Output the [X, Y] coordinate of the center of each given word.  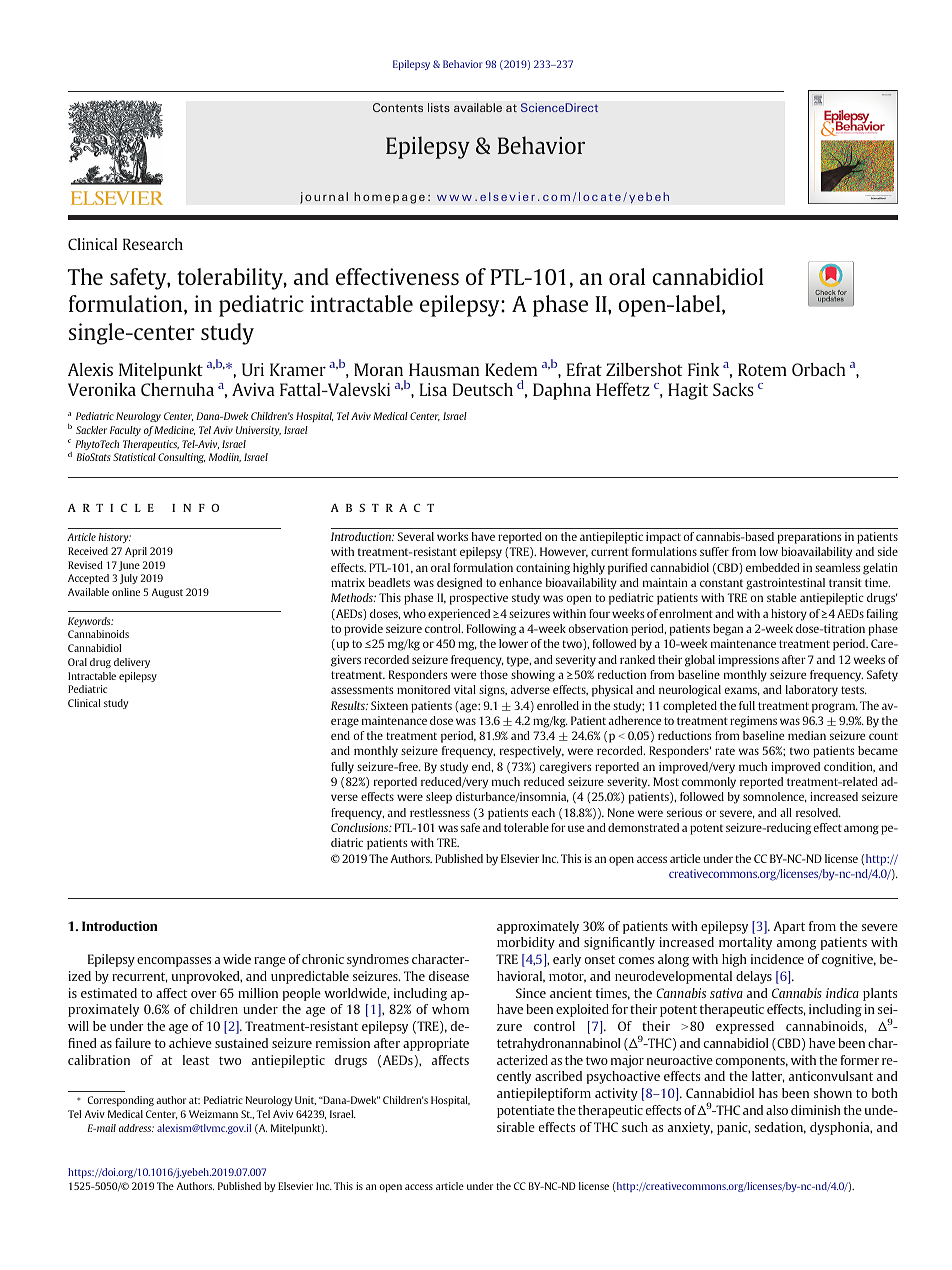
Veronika [102, 389]
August [167, 593]
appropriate [436, 1044]
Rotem [762, 369]
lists [439, 107]
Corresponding [120, 1101]
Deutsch [483, 389]
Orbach [819, 369]
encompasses [174, 962]
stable [781, 597]
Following [491, 630]
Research [153, 244]
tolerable [526, 827]
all [786, 812]
